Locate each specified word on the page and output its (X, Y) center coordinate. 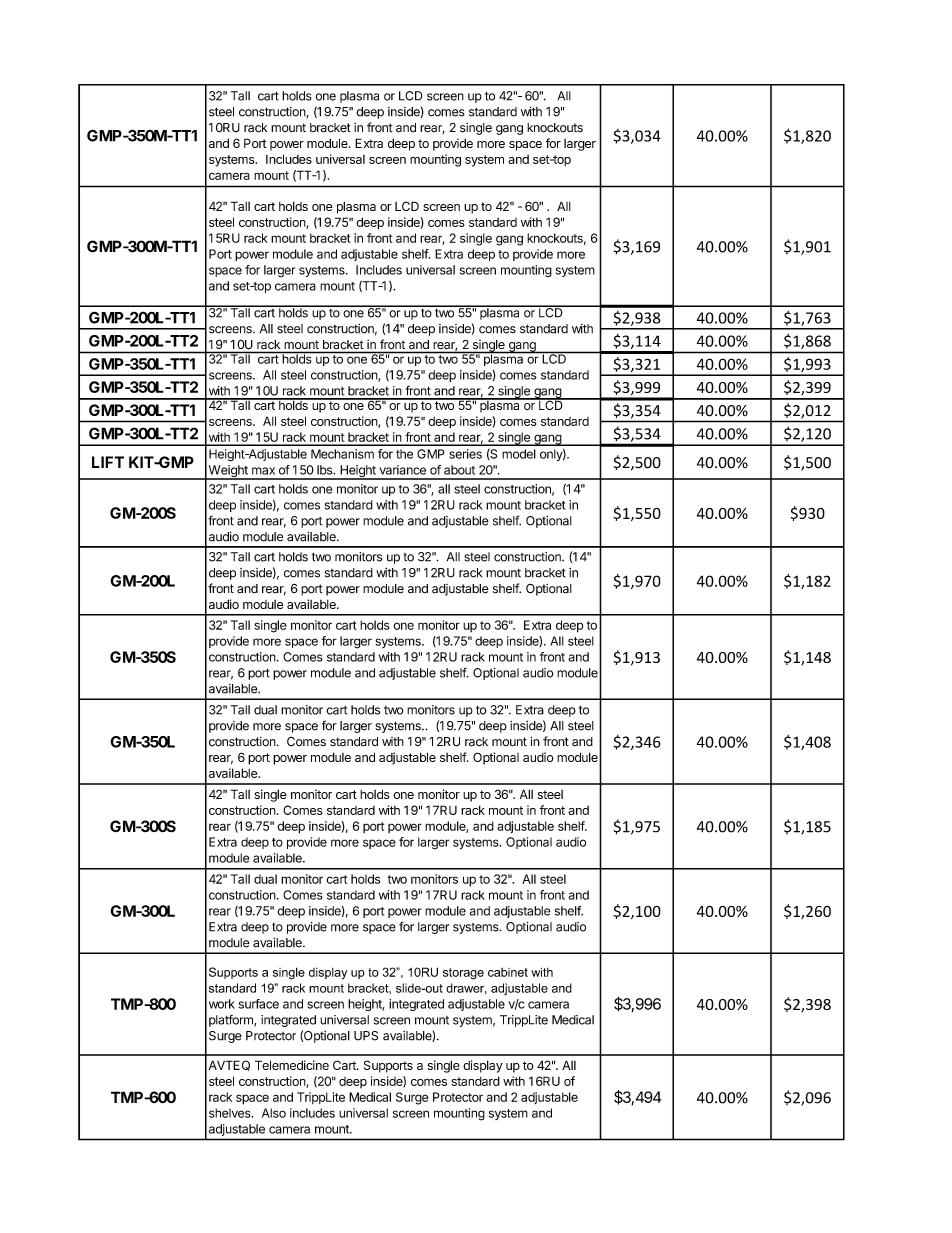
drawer (466, 988)
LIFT (108, 462)
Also (274, 1113)
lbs (326, 470)
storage (463, 974)
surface (259, 1004)
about (459, 470)
